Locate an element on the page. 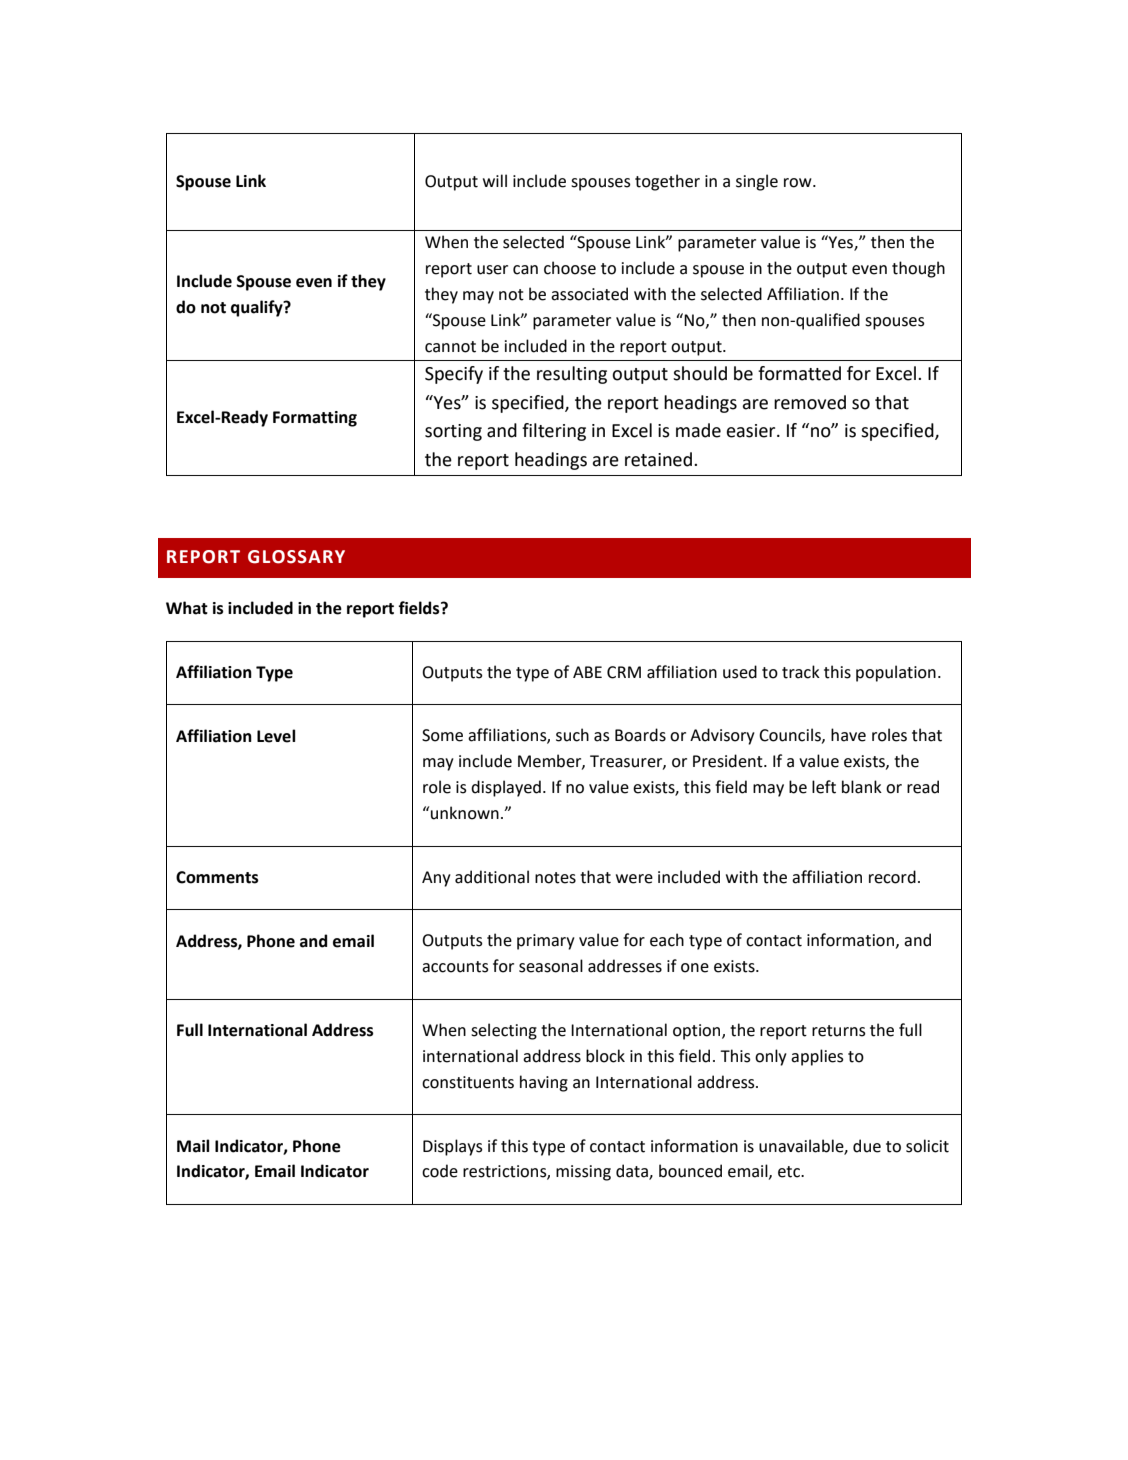 This page has width=1128, height=1460. Formatting is located at coordinates (315, 419).
